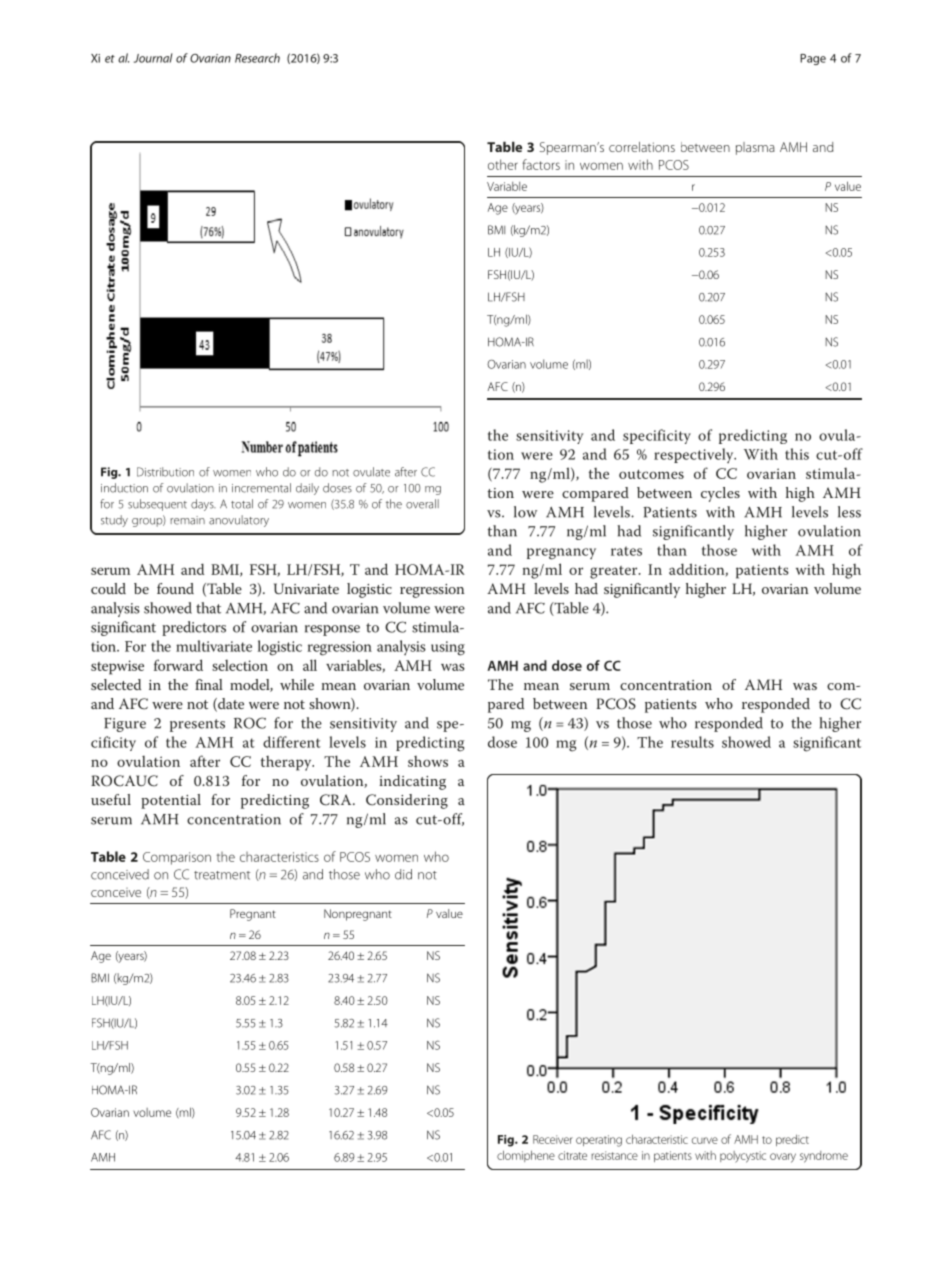 The width and height of the image is (952, 1265). Describe the element at coordinates (448, 648) in the image. I see `using` at that location.
